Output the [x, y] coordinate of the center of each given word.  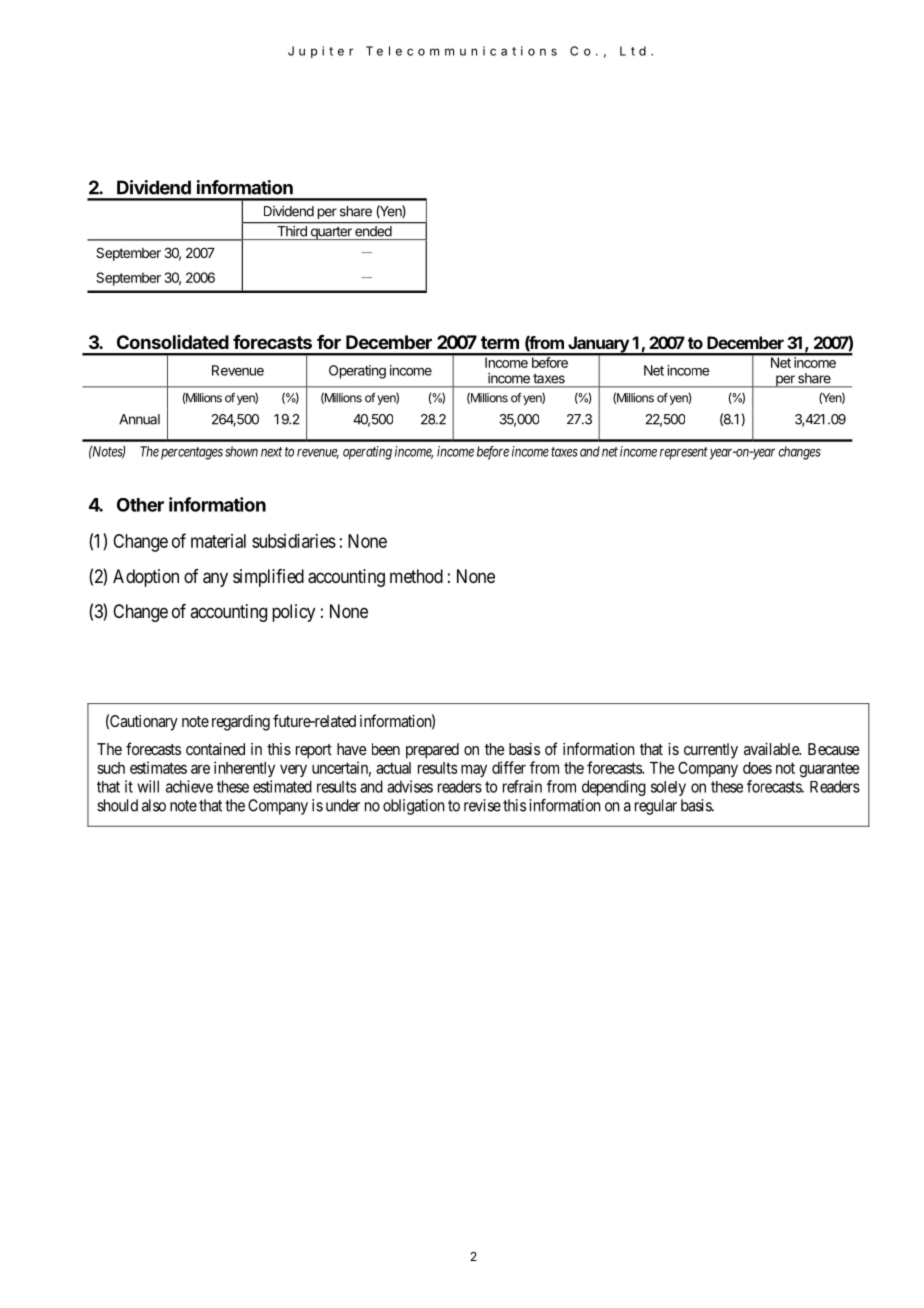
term [500, 342]
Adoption [146, 578]
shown [241, 451]
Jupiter [320, 52]
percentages [192, 453]
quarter [331, 233]
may [474, 770]
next [271, 452]
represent [684, 453]
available [772, 749]
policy [293, 613]
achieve [189, 786]
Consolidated [173, 342]
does [757, 768]
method [416, 576]
